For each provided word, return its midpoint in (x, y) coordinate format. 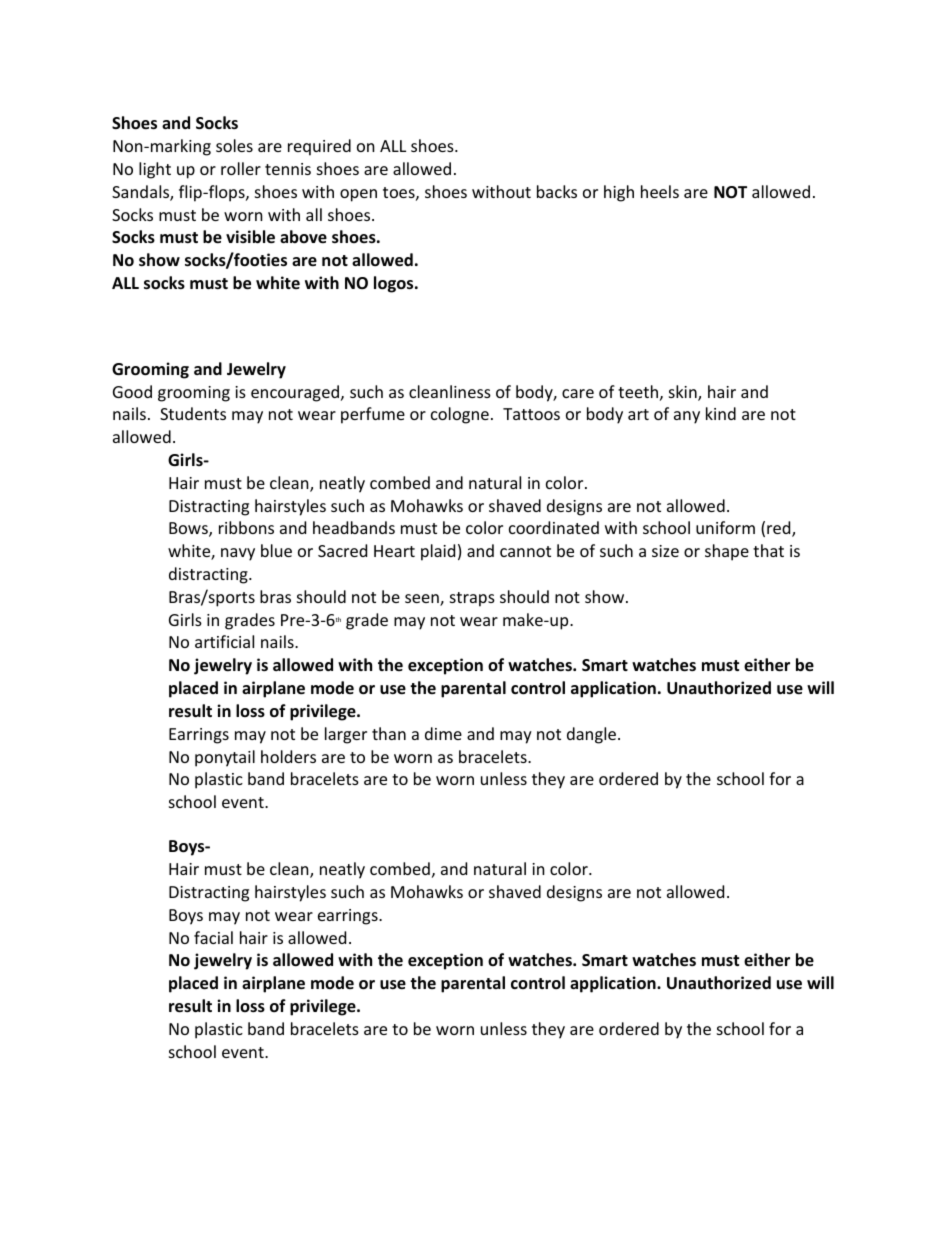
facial (213, 937)
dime (443, 733)
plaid (438, 552)
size (665, 551)
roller (241, 168)
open (358, 195)
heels (660, 191)
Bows (189, 529)
